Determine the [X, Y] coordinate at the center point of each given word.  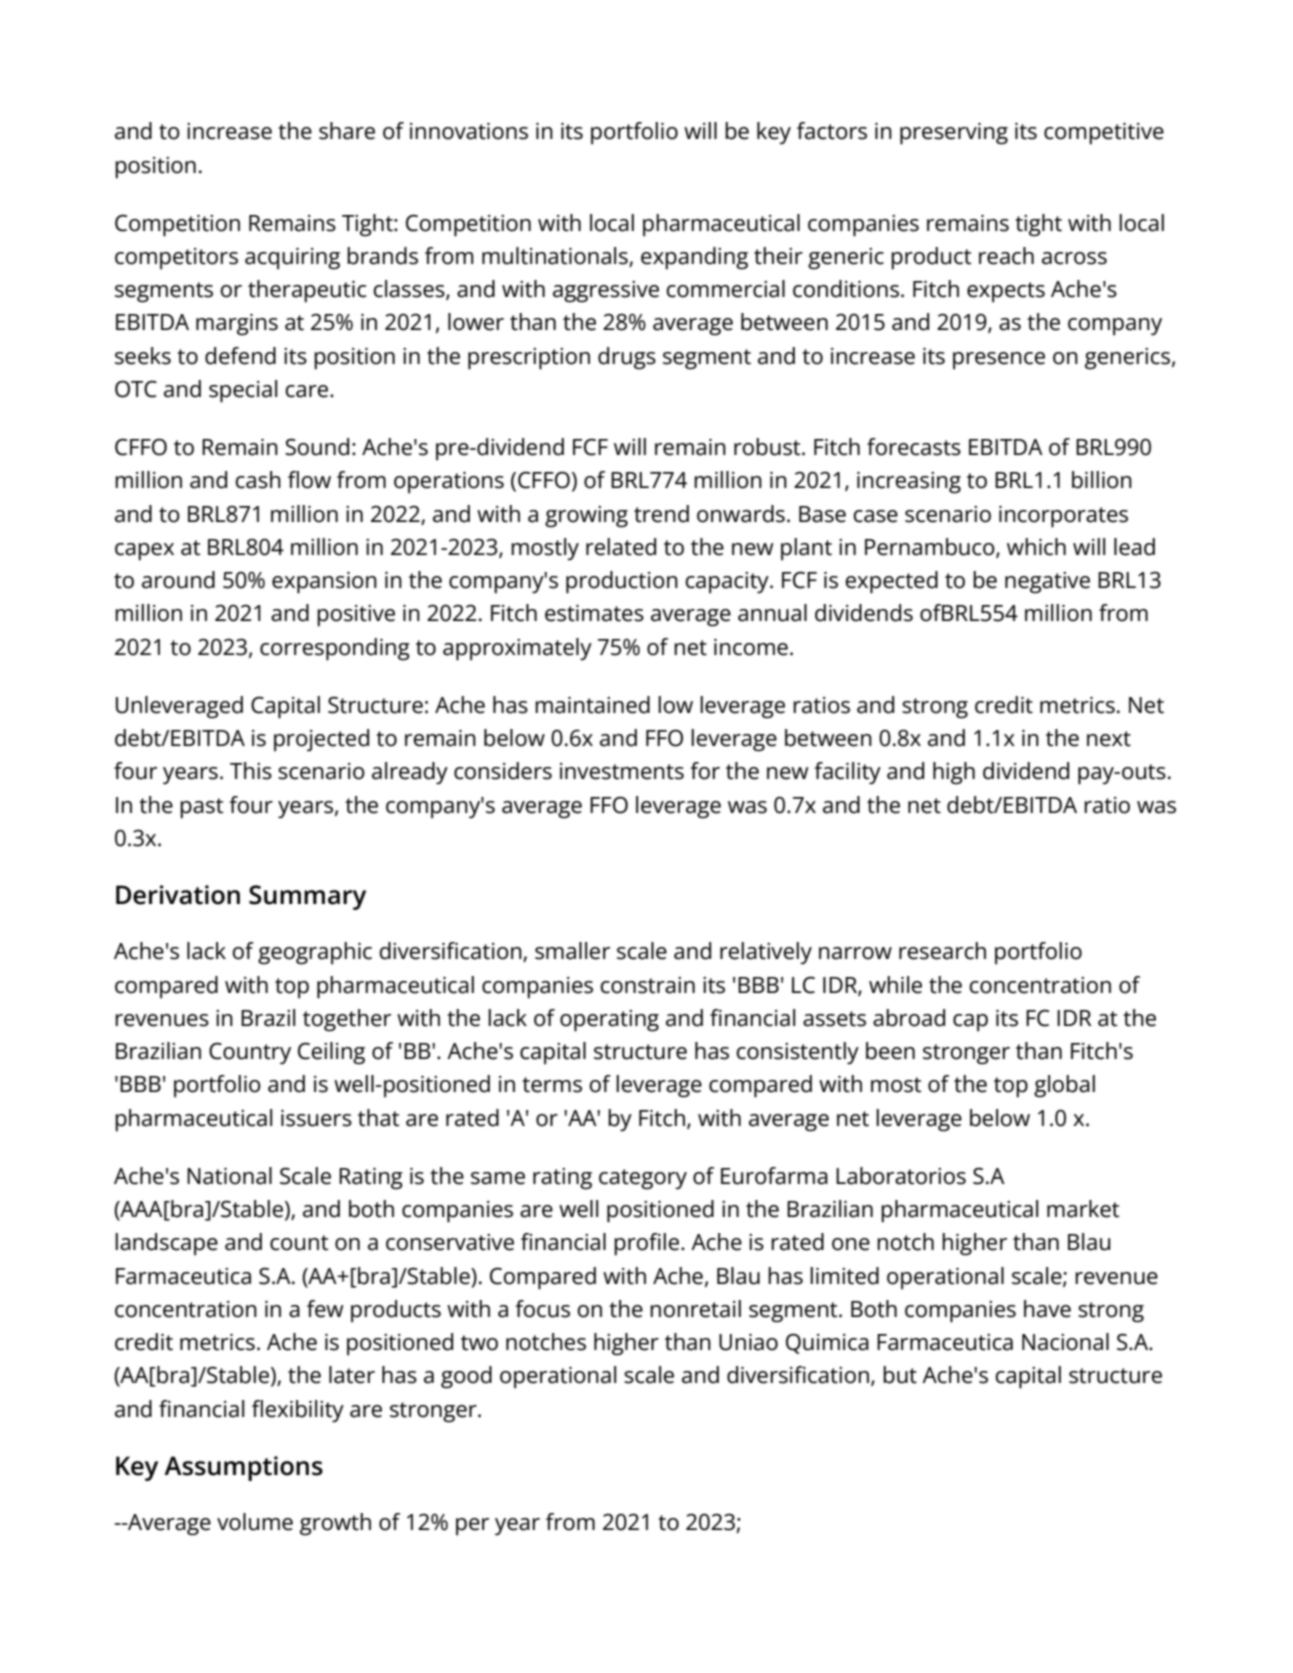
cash [258, 480]
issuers [316, 1118]
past [201, 808]
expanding [694, 258]
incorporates [1063, 517]
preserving [954, 134]
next [1109, 739]
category [643, 1179]
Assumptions [243, 1468]
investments [622, 771]
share [347, 131]
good [466, 1377]
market [1083, 1209]
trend [661, 514]
